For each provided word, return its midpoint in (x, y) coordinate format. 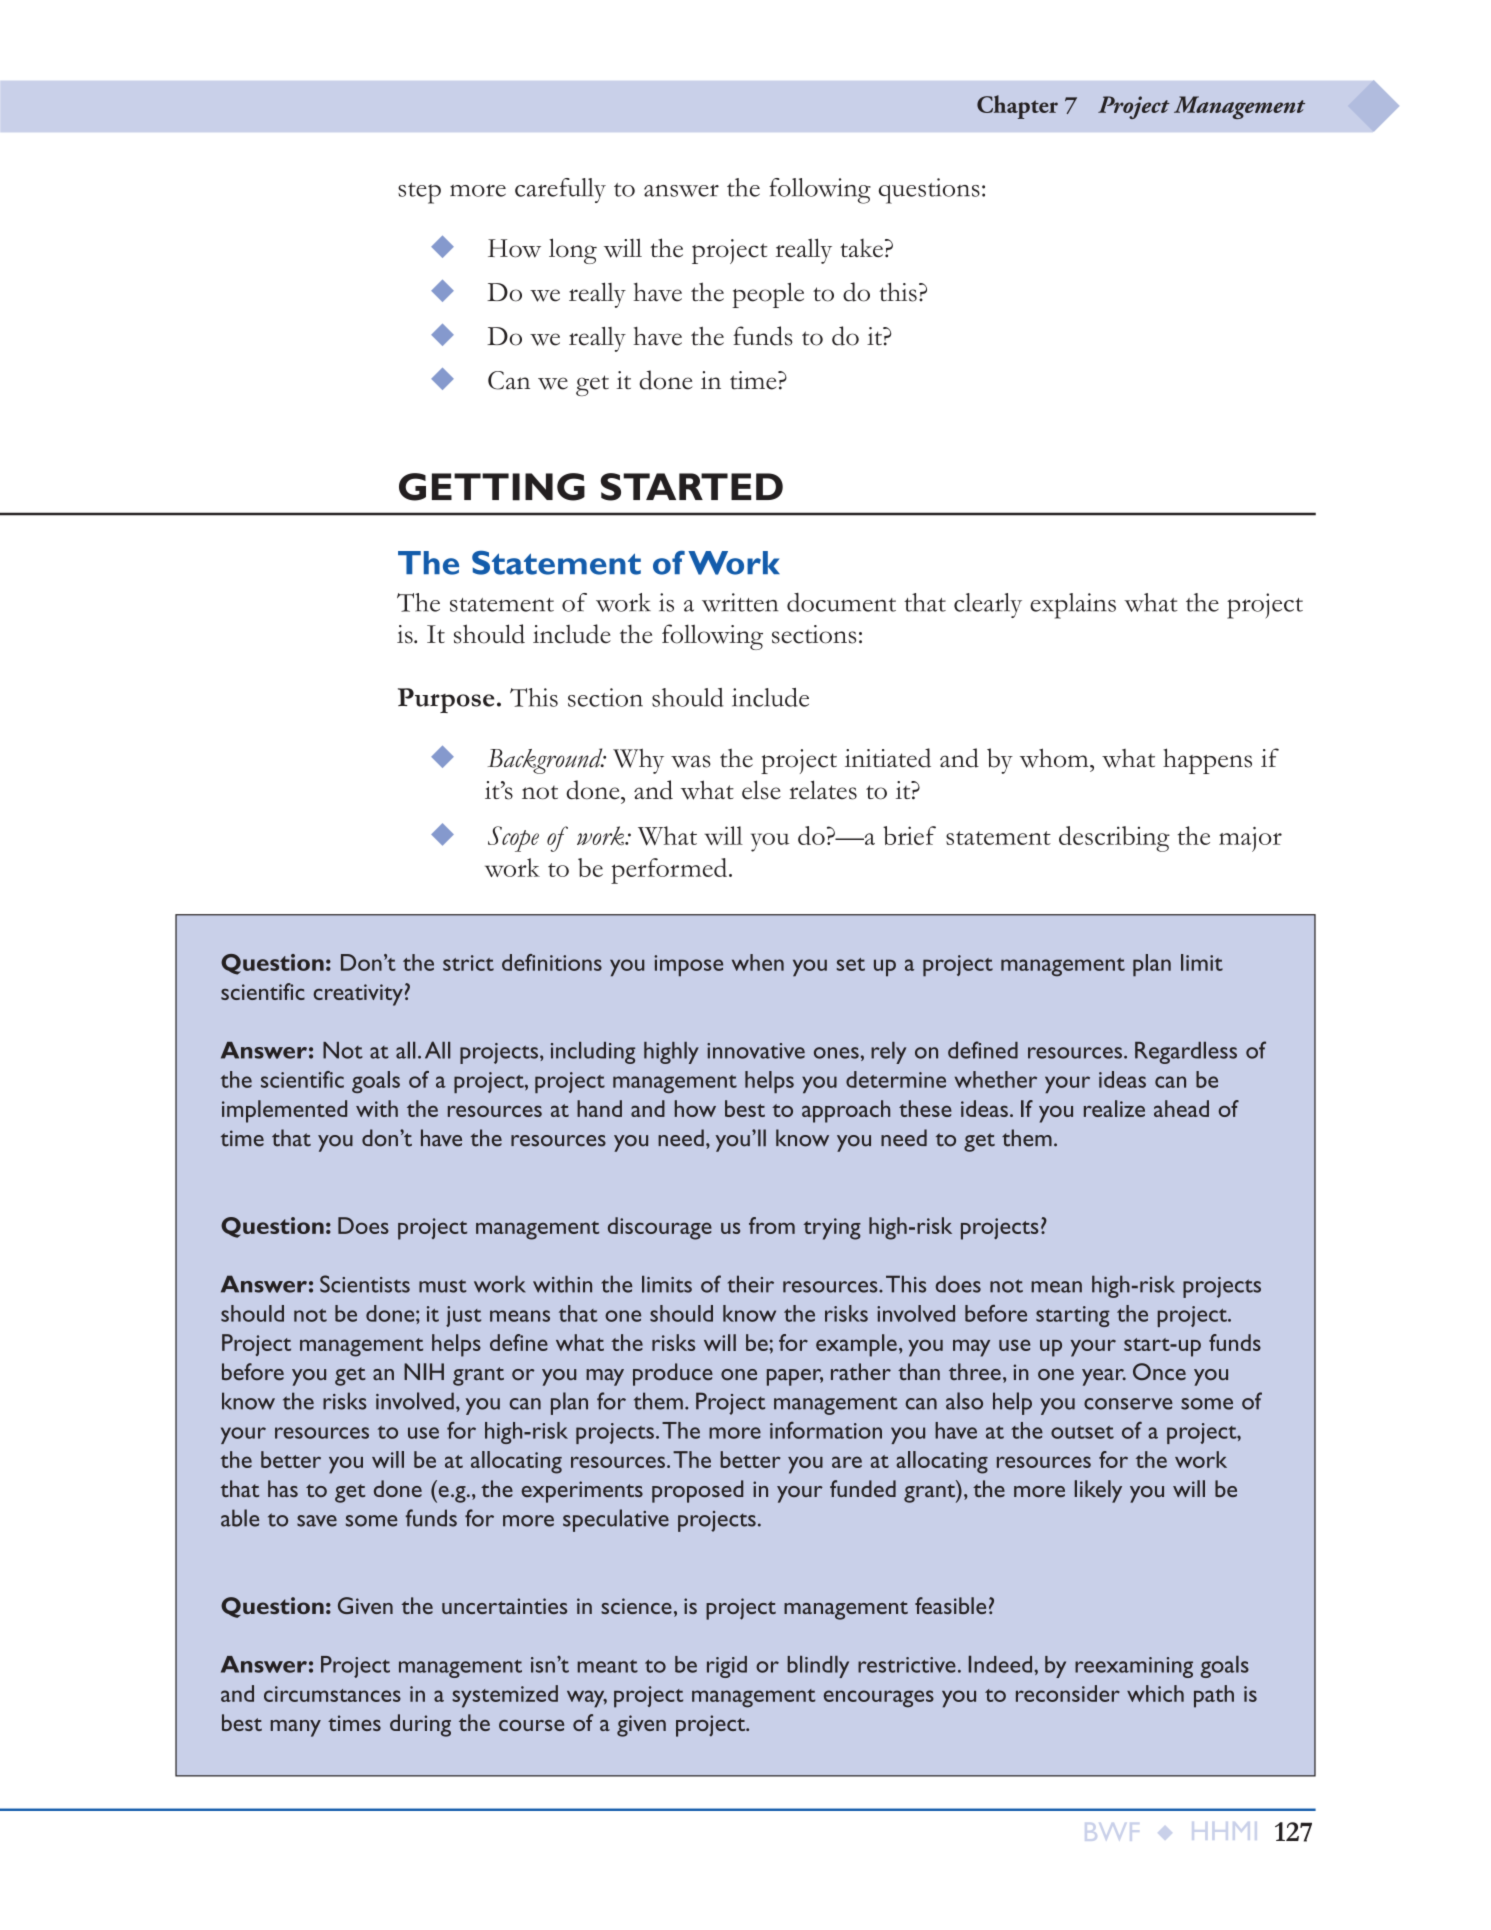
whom (1055, 758)
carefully (560, 190)
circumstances (332, 1694)
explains (1073, 606)
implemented (284, 1111)
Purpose (446, 700)
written (740, 602)
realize (1114, 1108)
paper (795, 1377)
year (1104, 1377)
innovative (756, 1051)
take (861, 248)
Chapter (1017, 107)
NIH (424, 1371)
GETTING (492, 487)
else (761, 790)
